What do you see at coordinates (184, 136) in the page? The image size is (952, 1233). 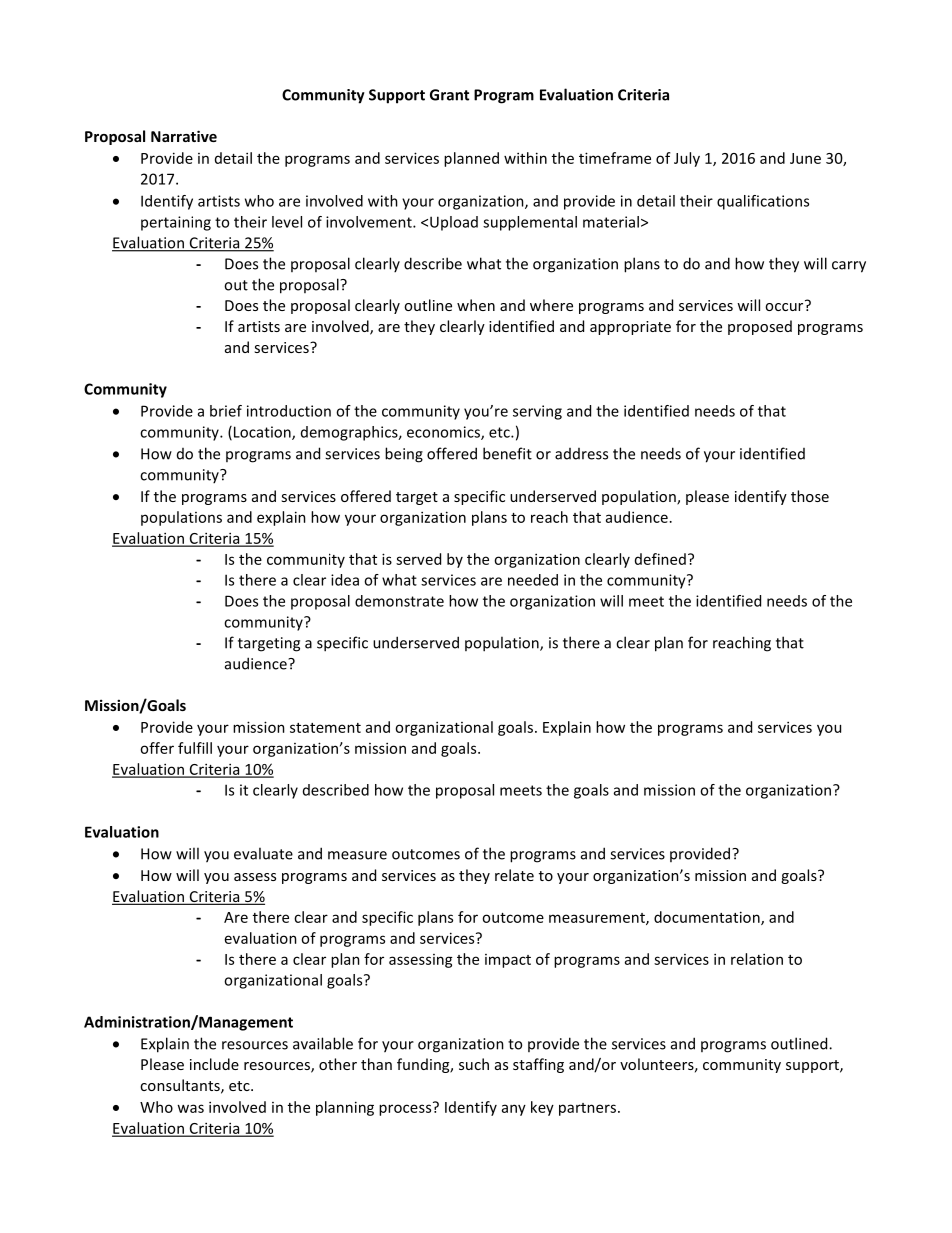 I see `Narrative` at bounding box center [184, 136].
